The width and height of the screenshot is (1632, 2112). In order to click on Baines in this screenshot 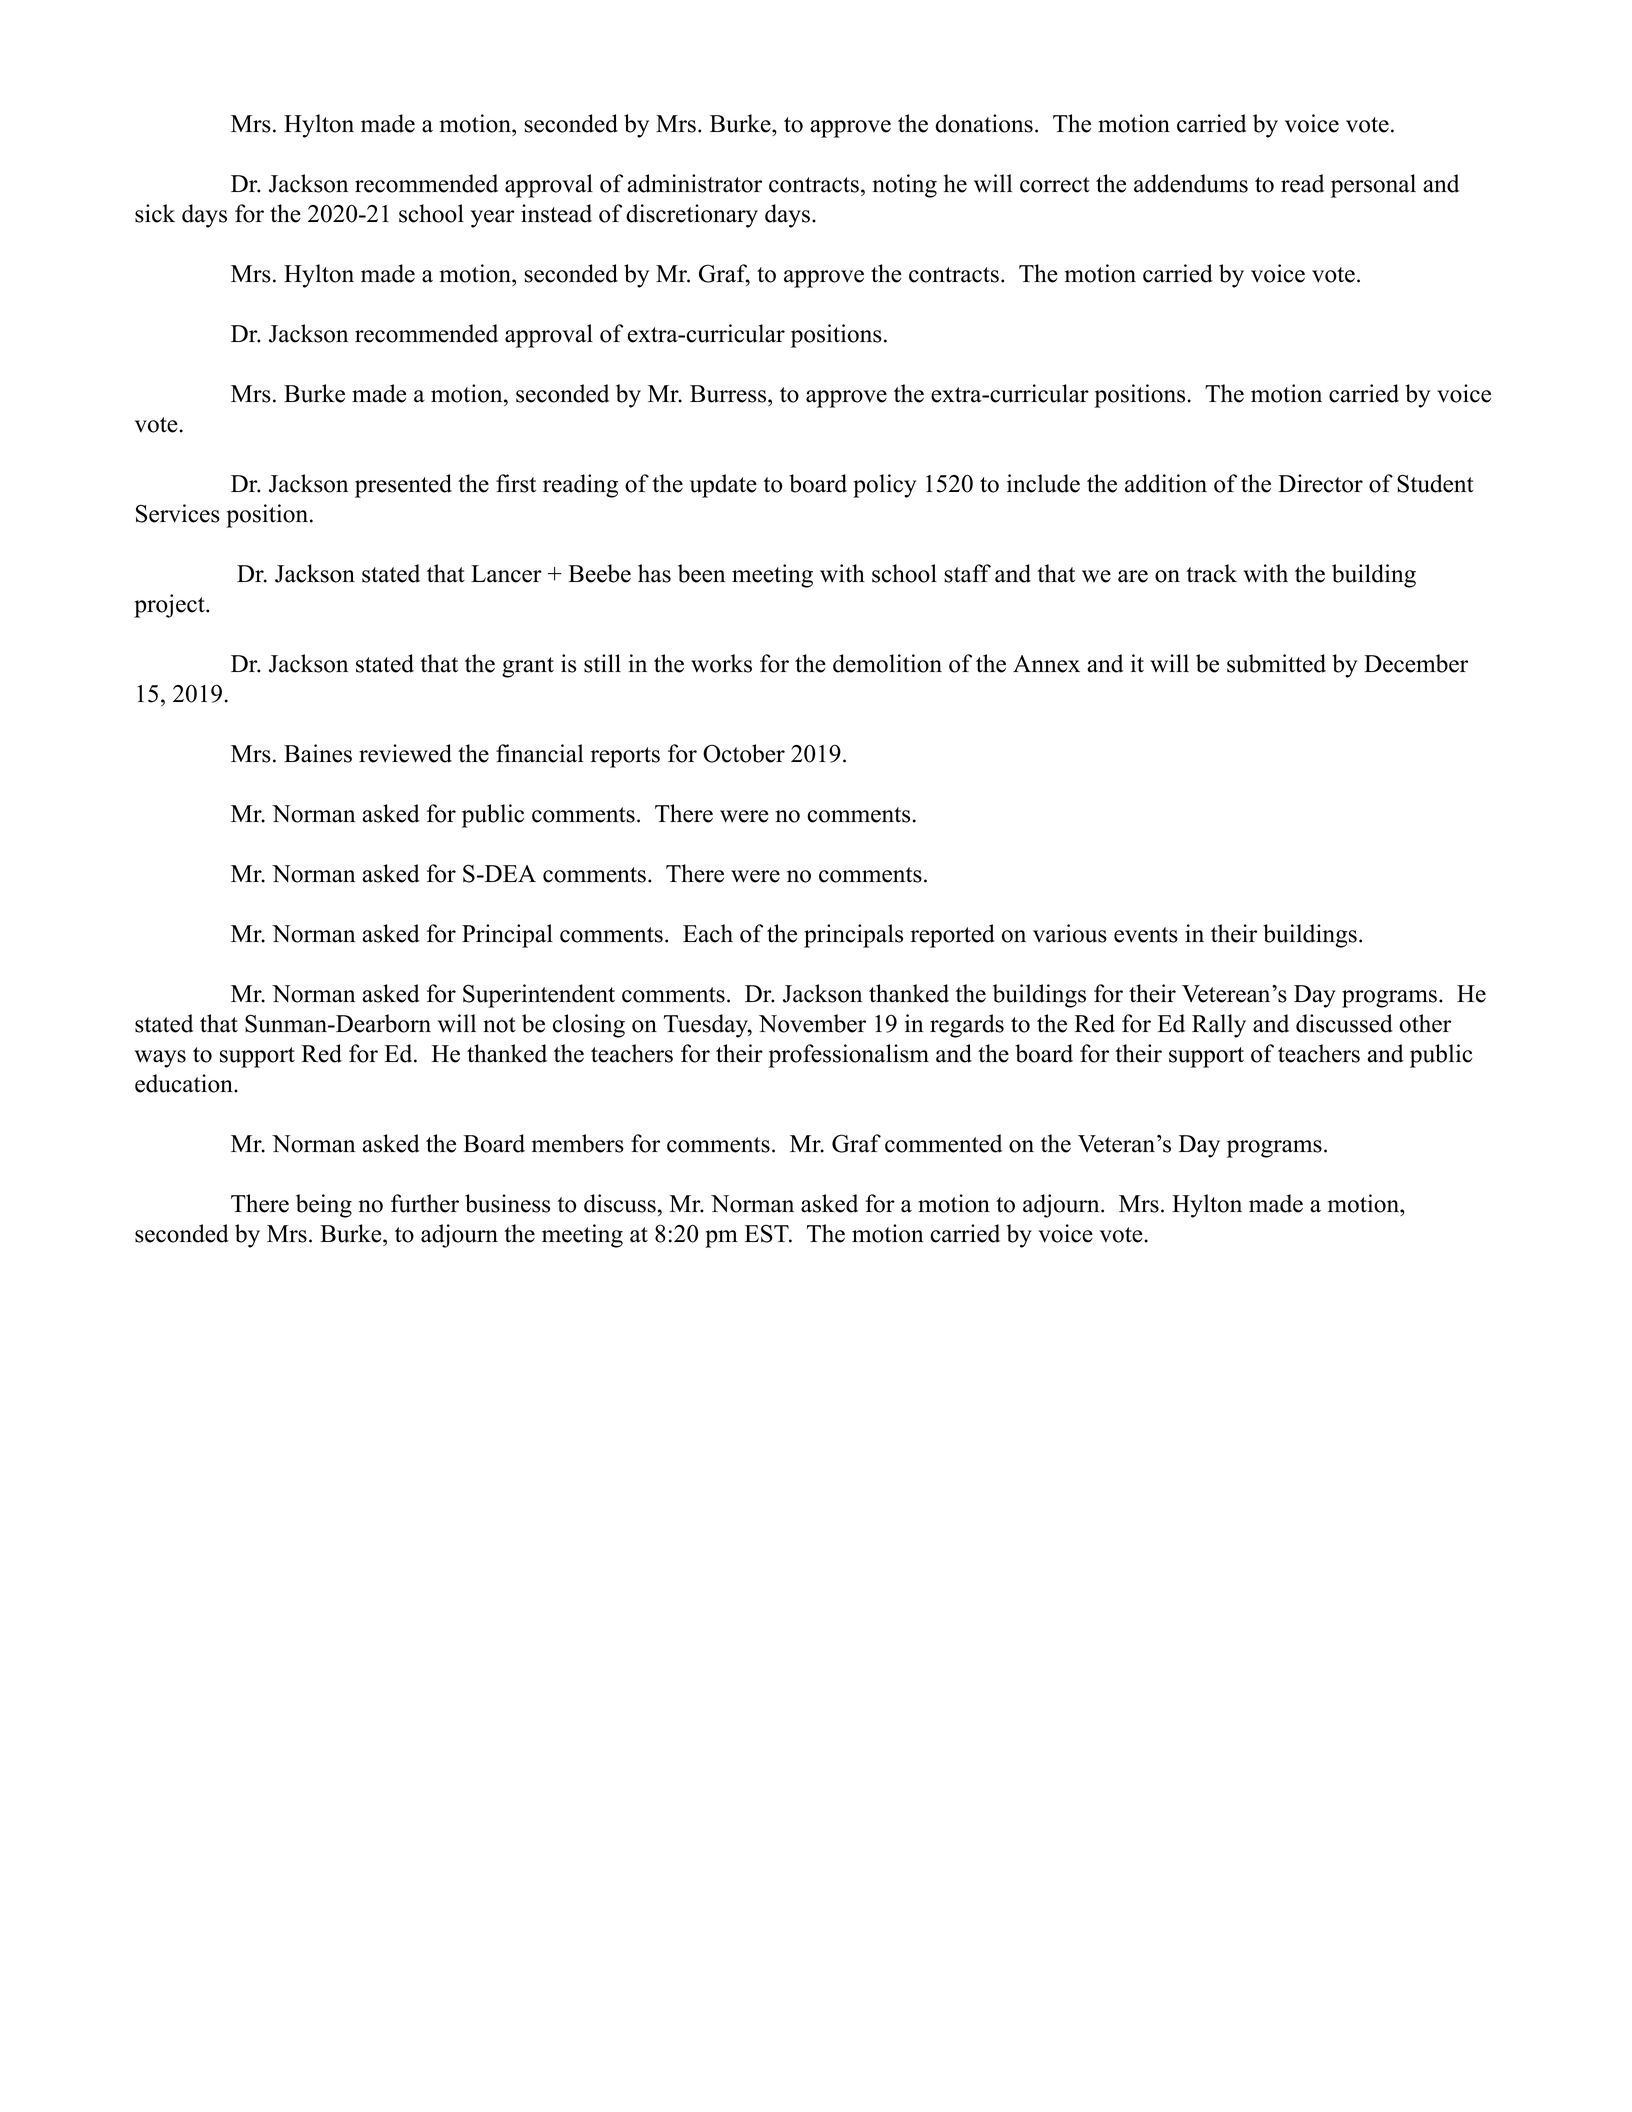, I will do `click(318, 753)`.
